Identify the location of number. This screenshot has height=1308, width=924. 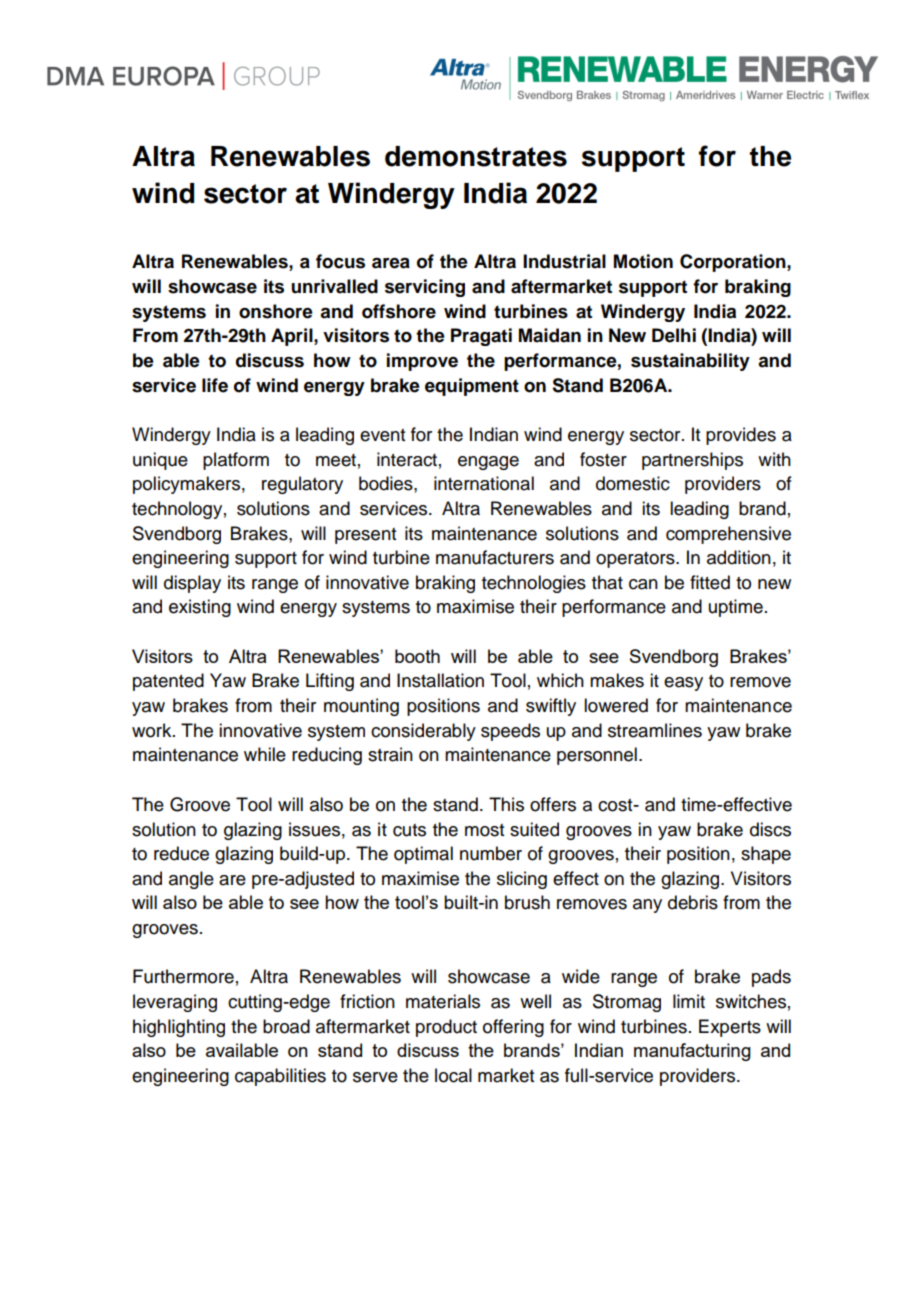
(491, 853).
